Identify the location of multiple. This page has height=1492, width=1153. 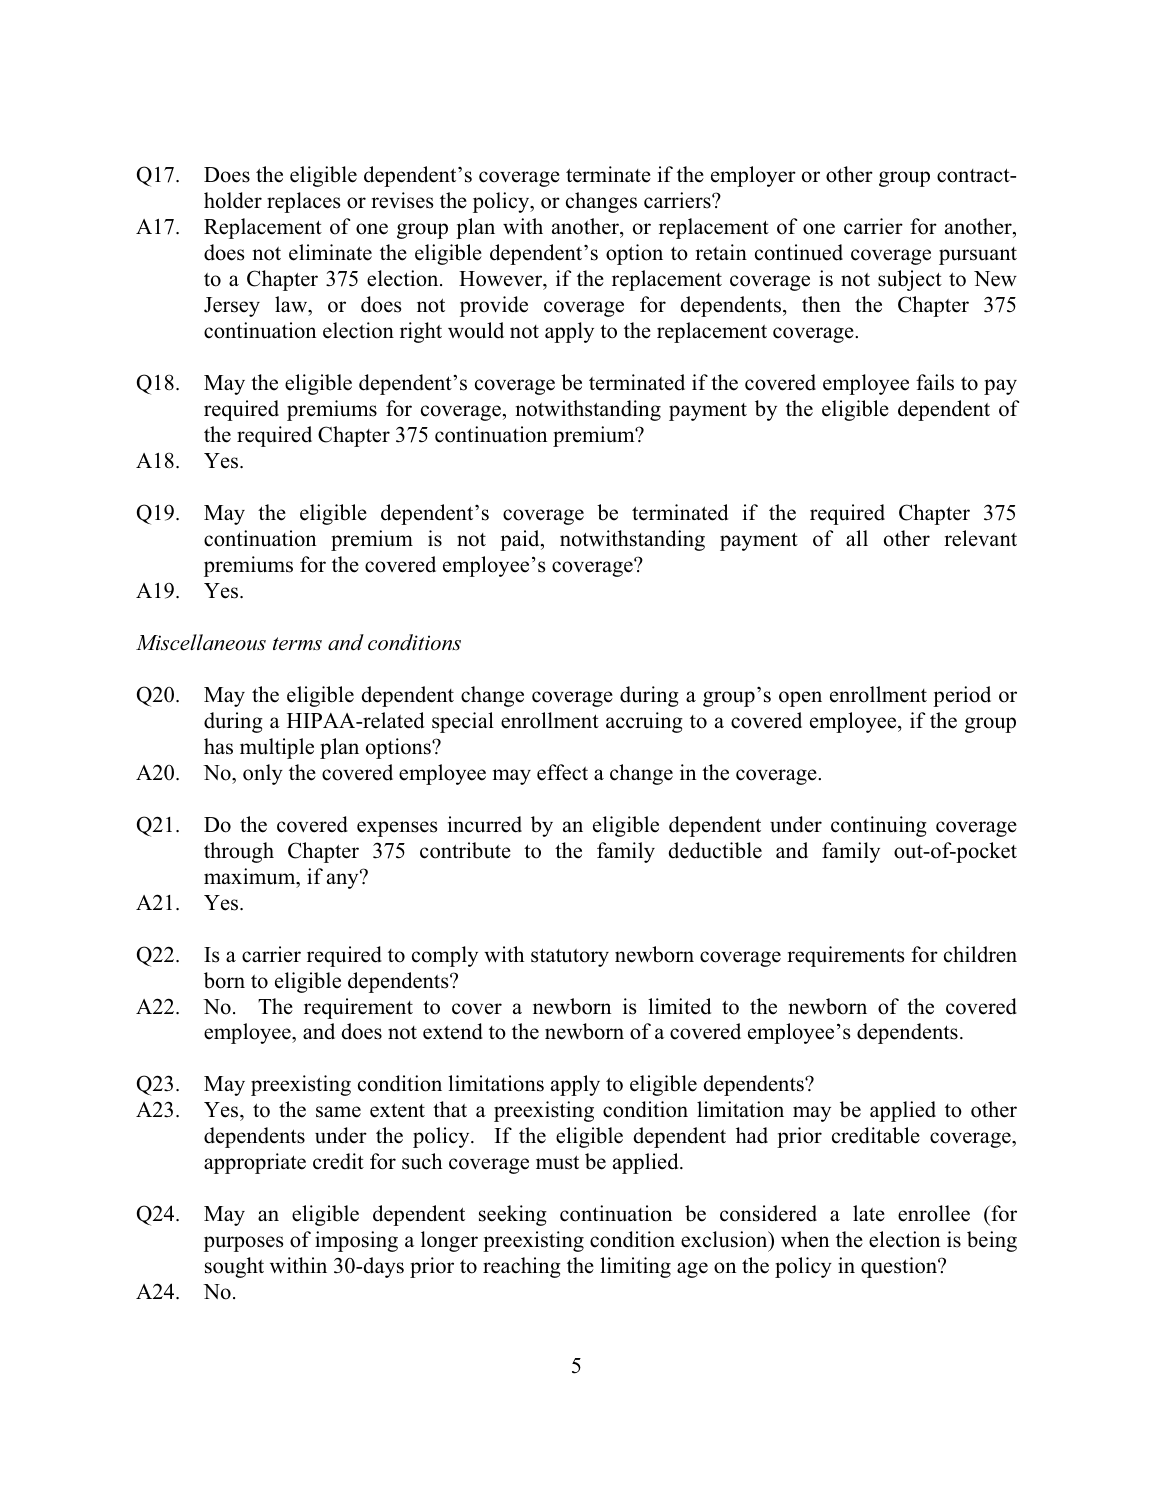
(277, 748).
